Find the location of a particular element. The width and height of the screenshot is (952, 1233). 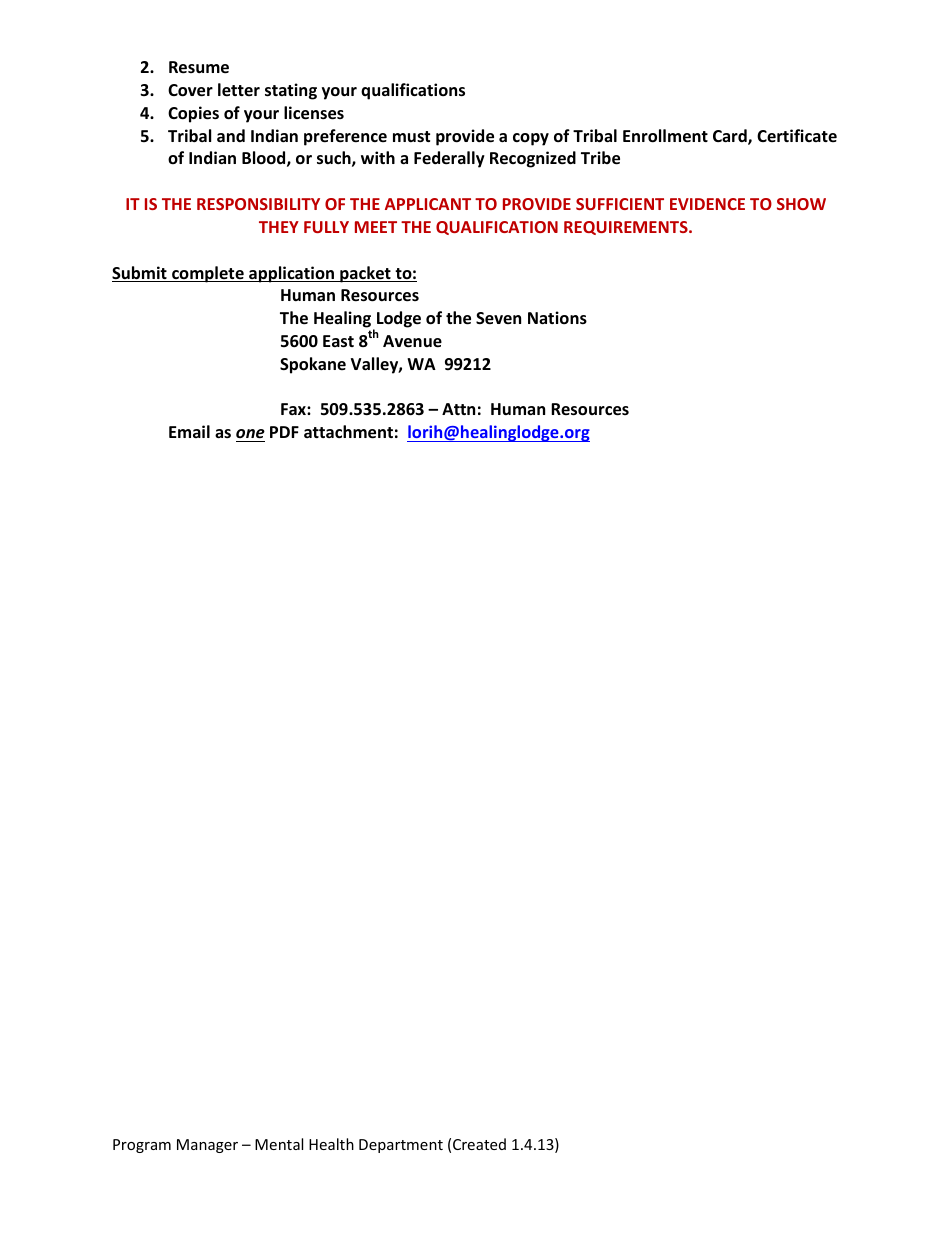

letter is located at coordinates (239, 90).
